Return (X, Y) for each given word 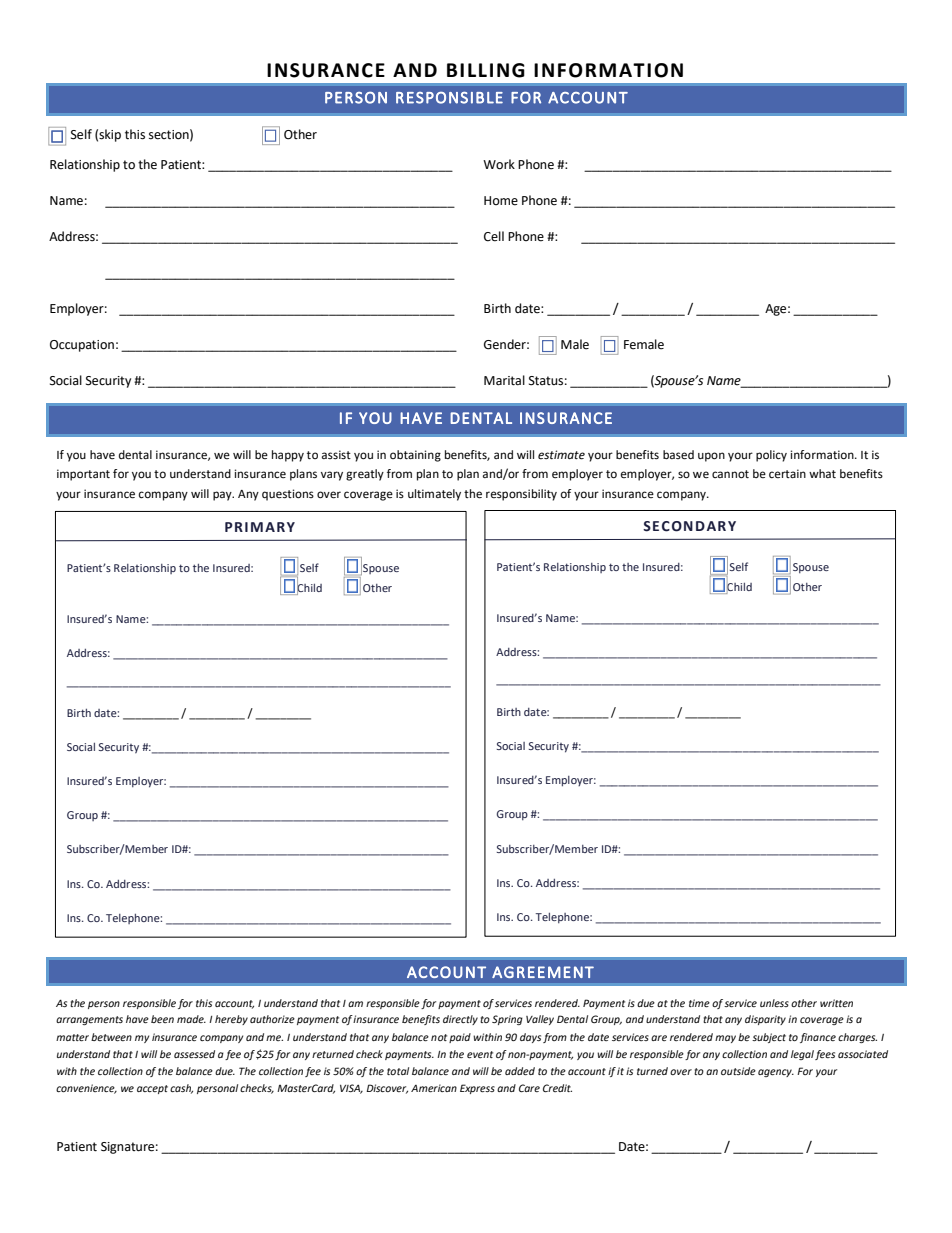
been (162, 1019)
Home (501, 201)
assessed (194, 1054)
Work (499, 164)
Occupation (82, 346)
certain (787, 473)
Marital (504, 380)
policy (771, 456)
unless (774, 1003)
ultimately (434, 495)
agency (776, 1073)
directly (460, 1020)
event (480, 1054)
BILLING (486, 70)
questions (288, 495)
